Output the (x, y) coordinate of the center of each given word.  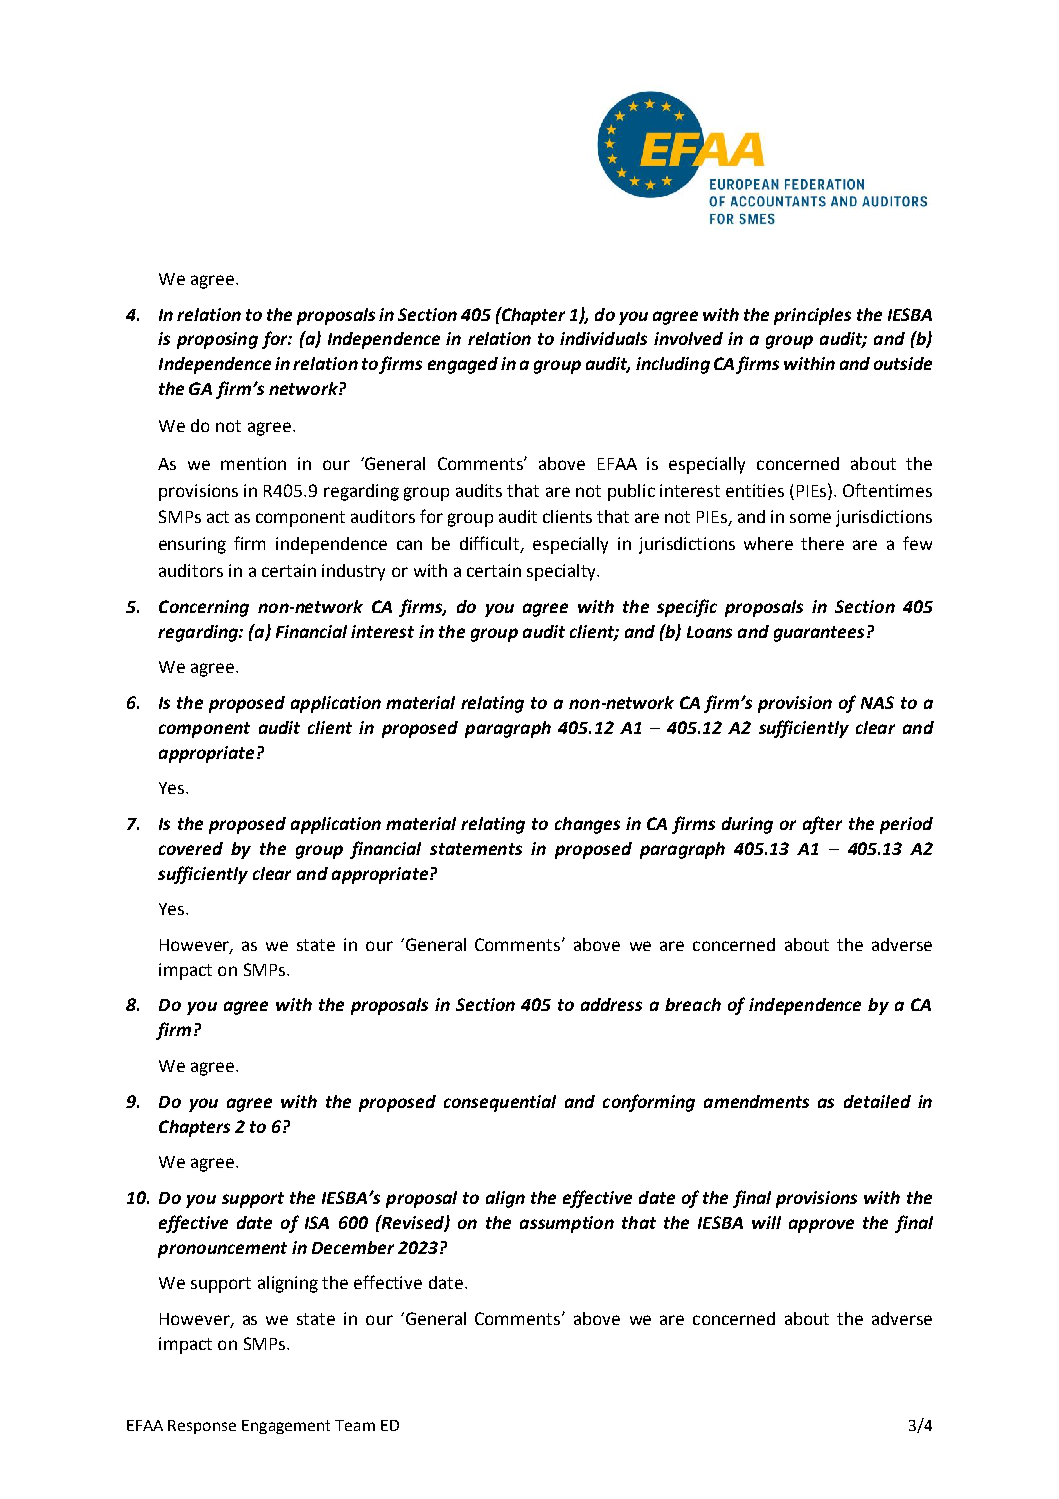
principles (812, 316)
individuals (603, 338)
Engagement (286, 1427)
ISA (317, 1222)
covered (191, 848)
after (822, 825)
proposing (217, 340)
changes (587, 825)
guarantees (819, 634)
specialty (562, 572)
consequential (500, 1103)
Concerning (204, 608)
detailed (877, 1101)
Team (355, 1425)
